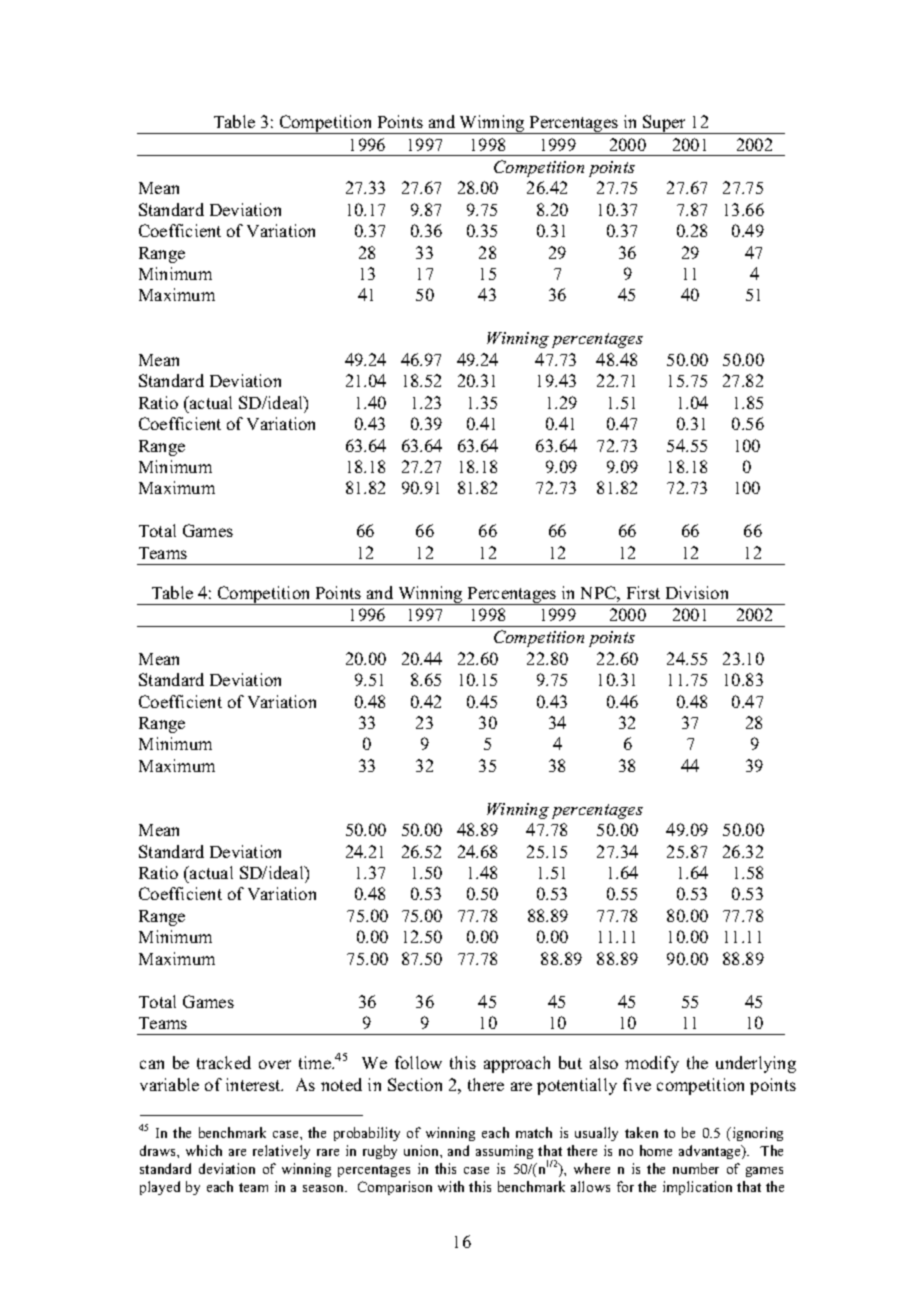 The width and height of the screenshot is (924, 1308). Describe the element at coordinates (604, 1062) in the screenshot. I see `also` at that location.
